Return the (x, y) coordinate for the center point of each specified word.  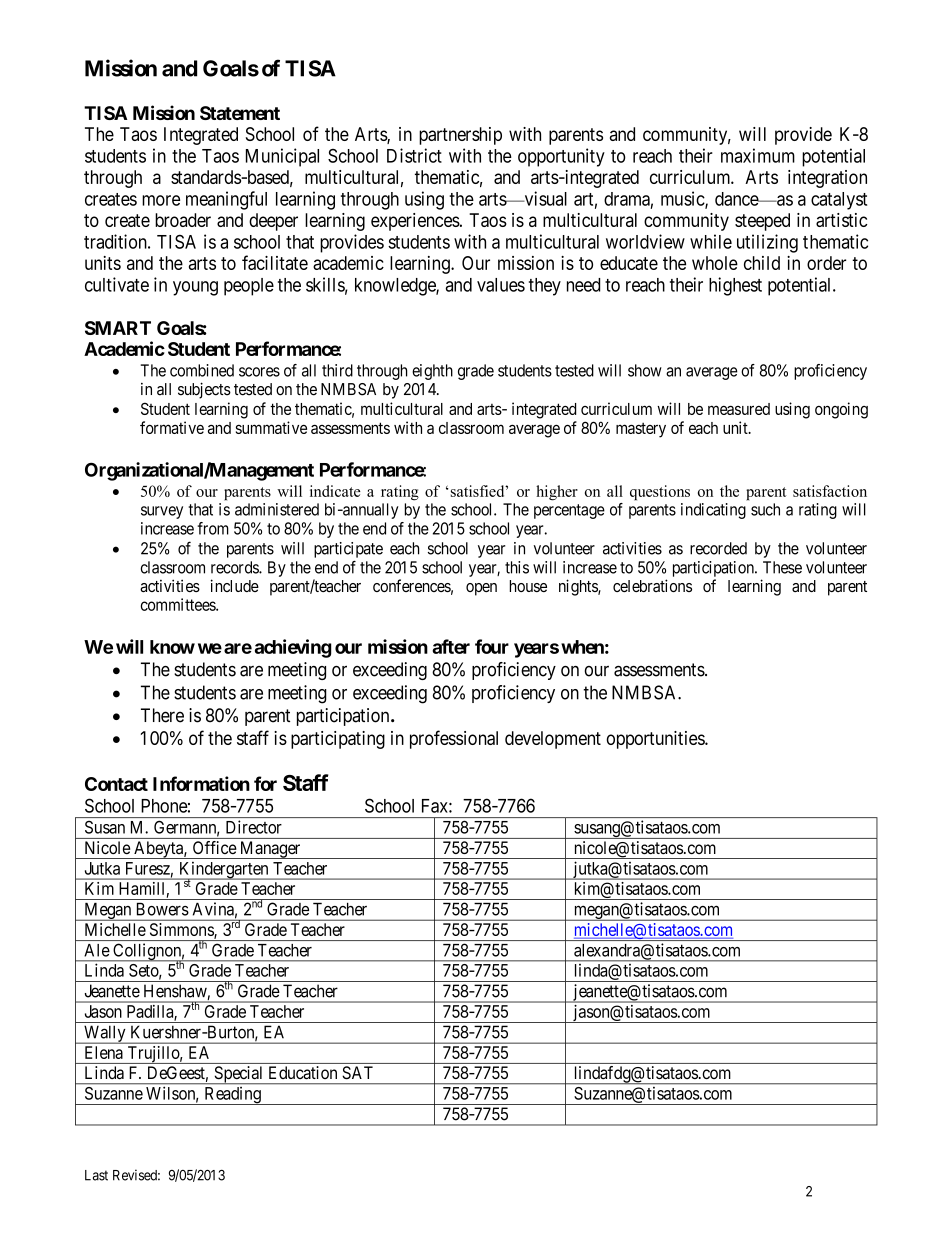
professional (454, 739)
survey (162, 512)
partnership (460, 136)
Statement (240, 113)
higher (557, 493)
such (765, 509)
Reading (232, 1096)
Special (239, 1075)
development (553, 740)
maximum (758, 155)
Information (201, 783)
